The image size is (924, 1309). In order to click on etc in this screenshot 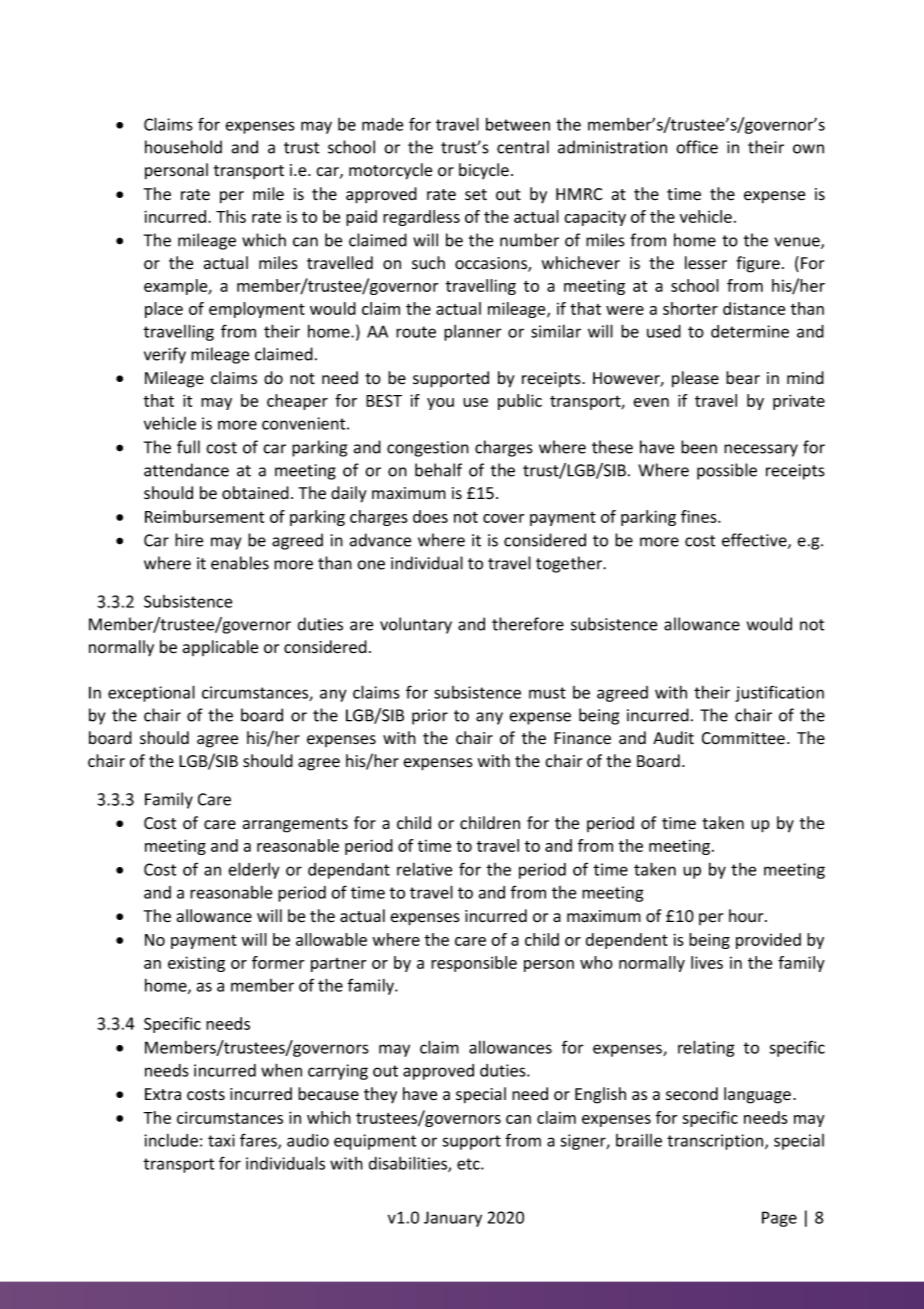, I will do `click(469, 1164)`.
